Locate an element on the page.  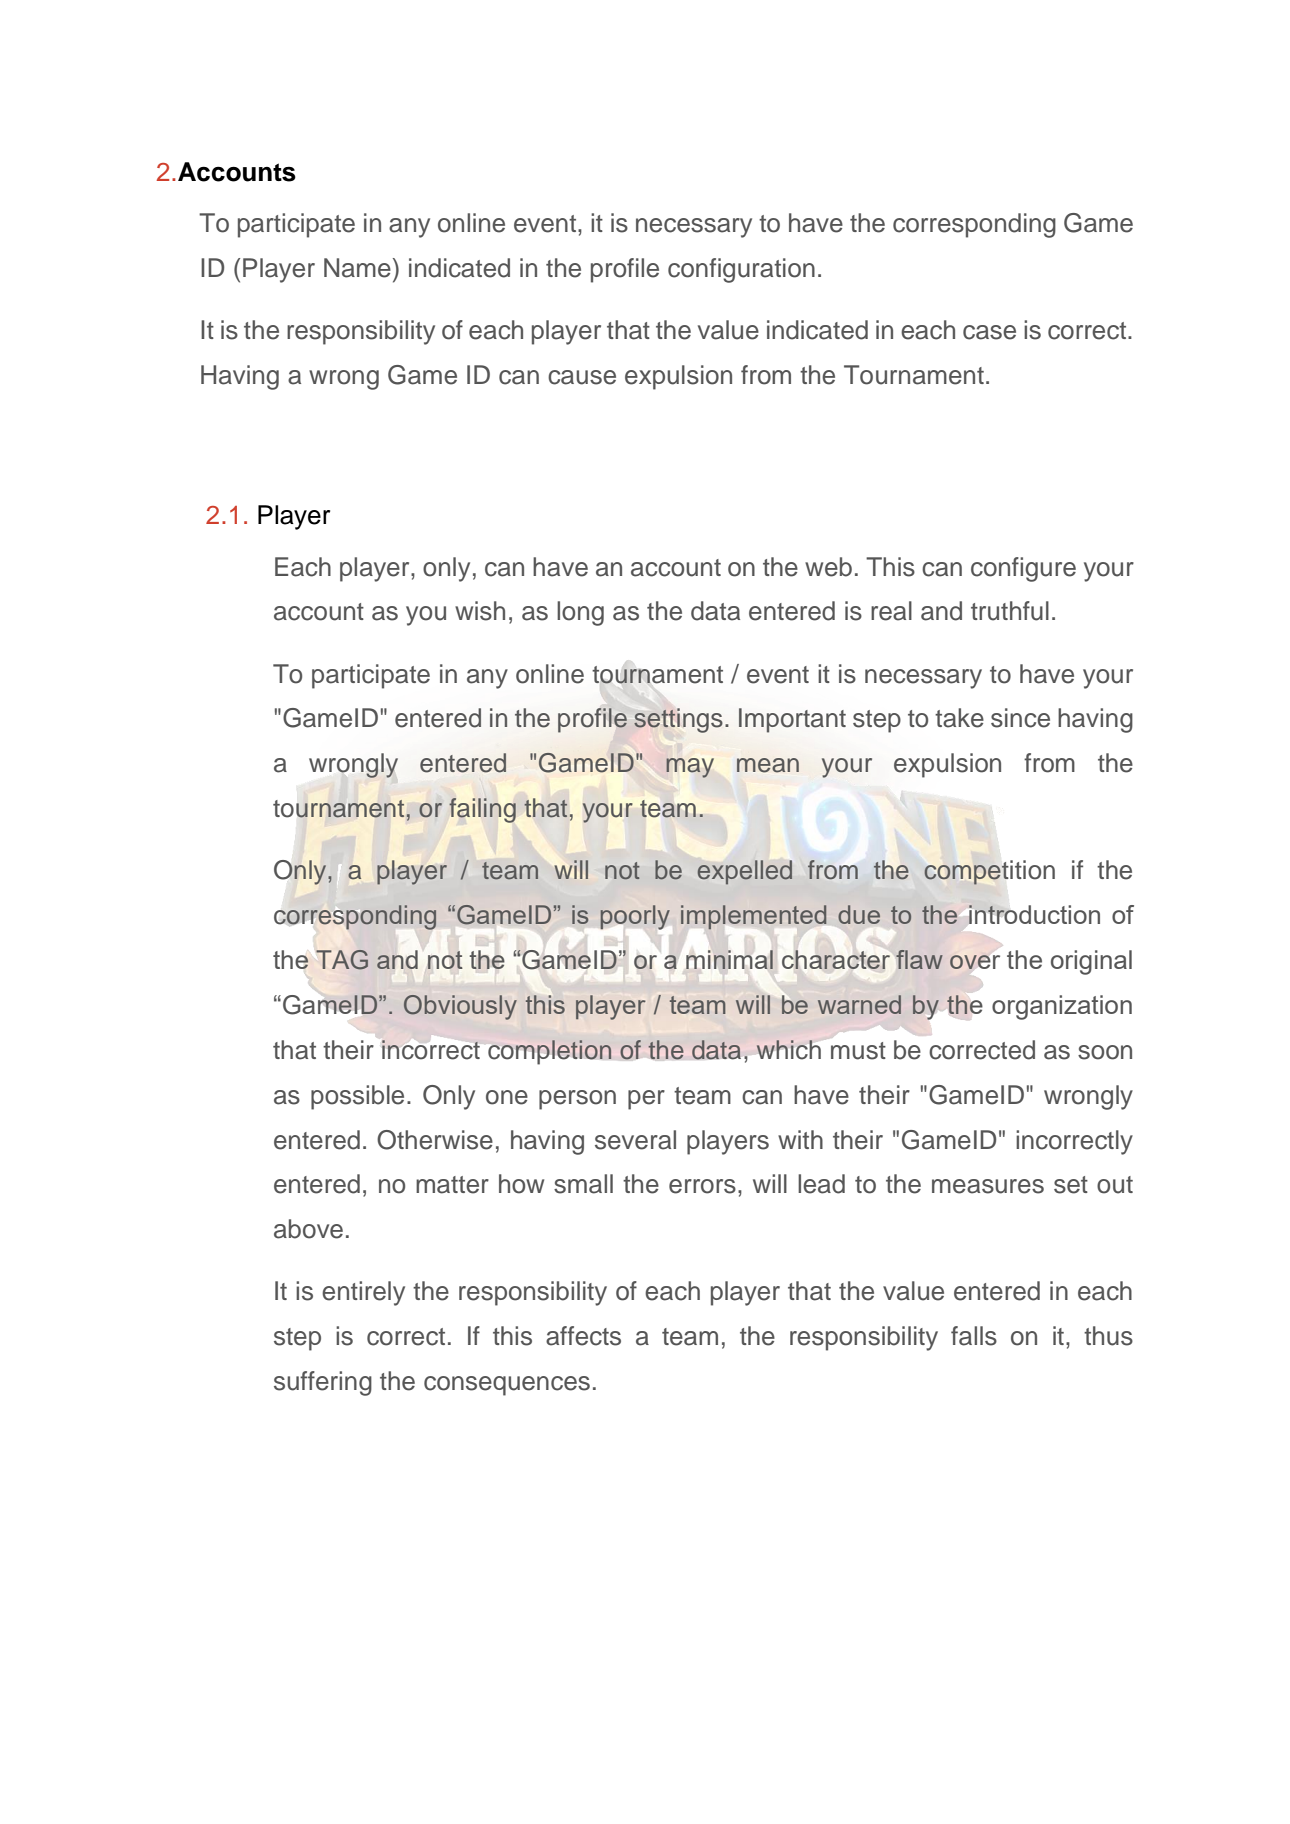
suffering is located at coordinates (323, 1383).
